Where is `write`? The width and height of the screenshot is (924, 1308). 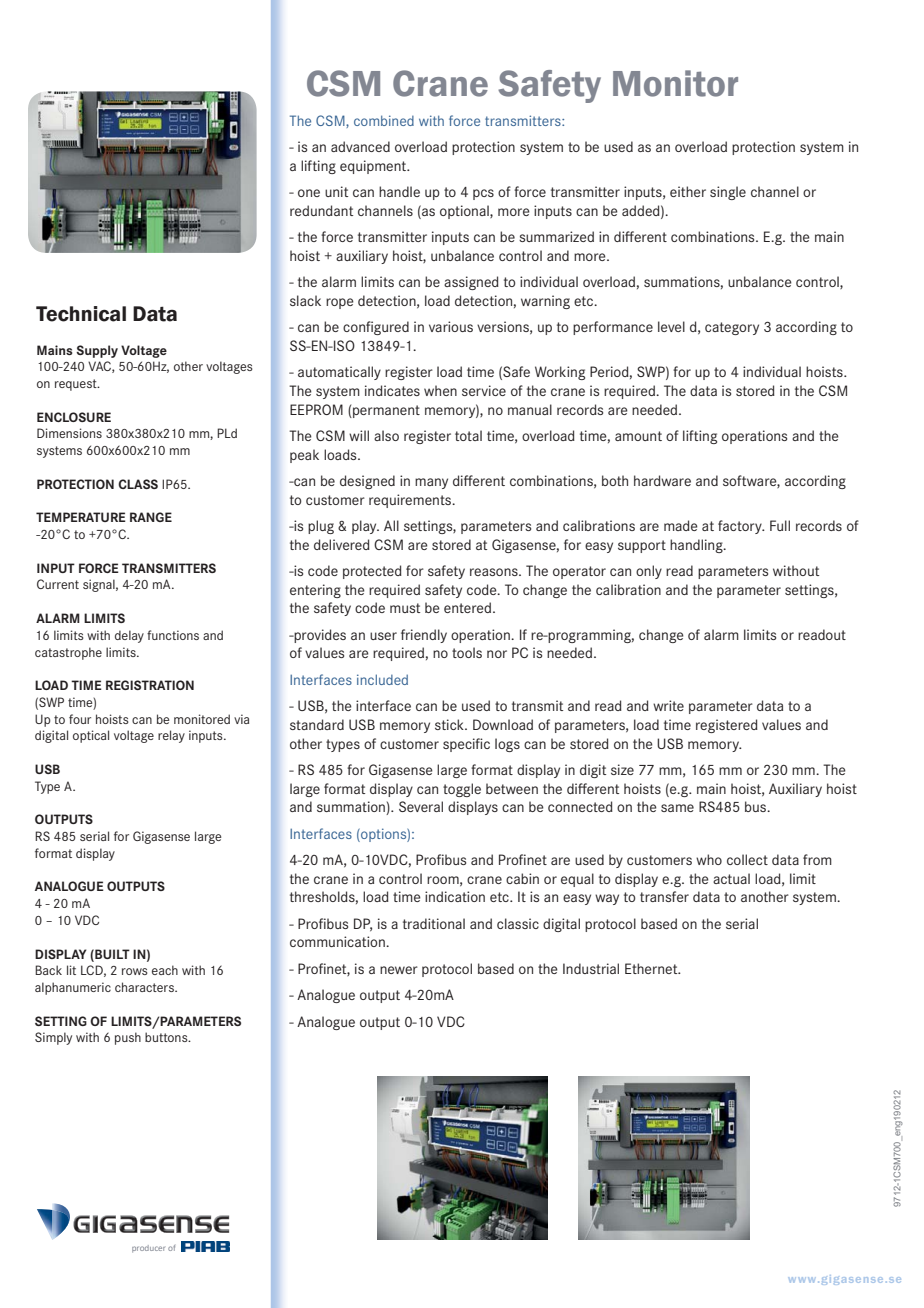 write is located at coordinates (668, 705).
